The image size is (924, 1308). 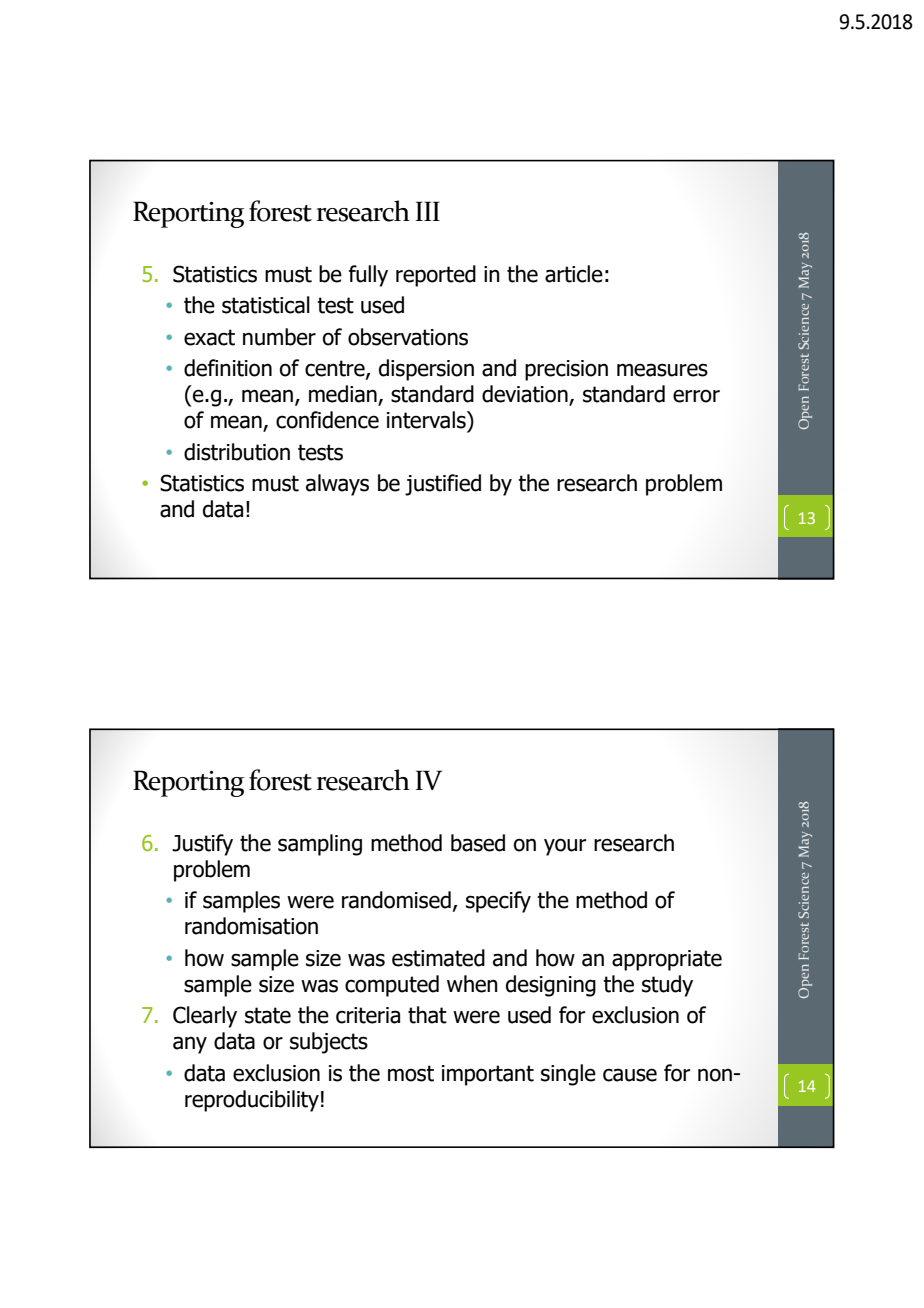 I want to click on always, so click(x=337, y=485).
